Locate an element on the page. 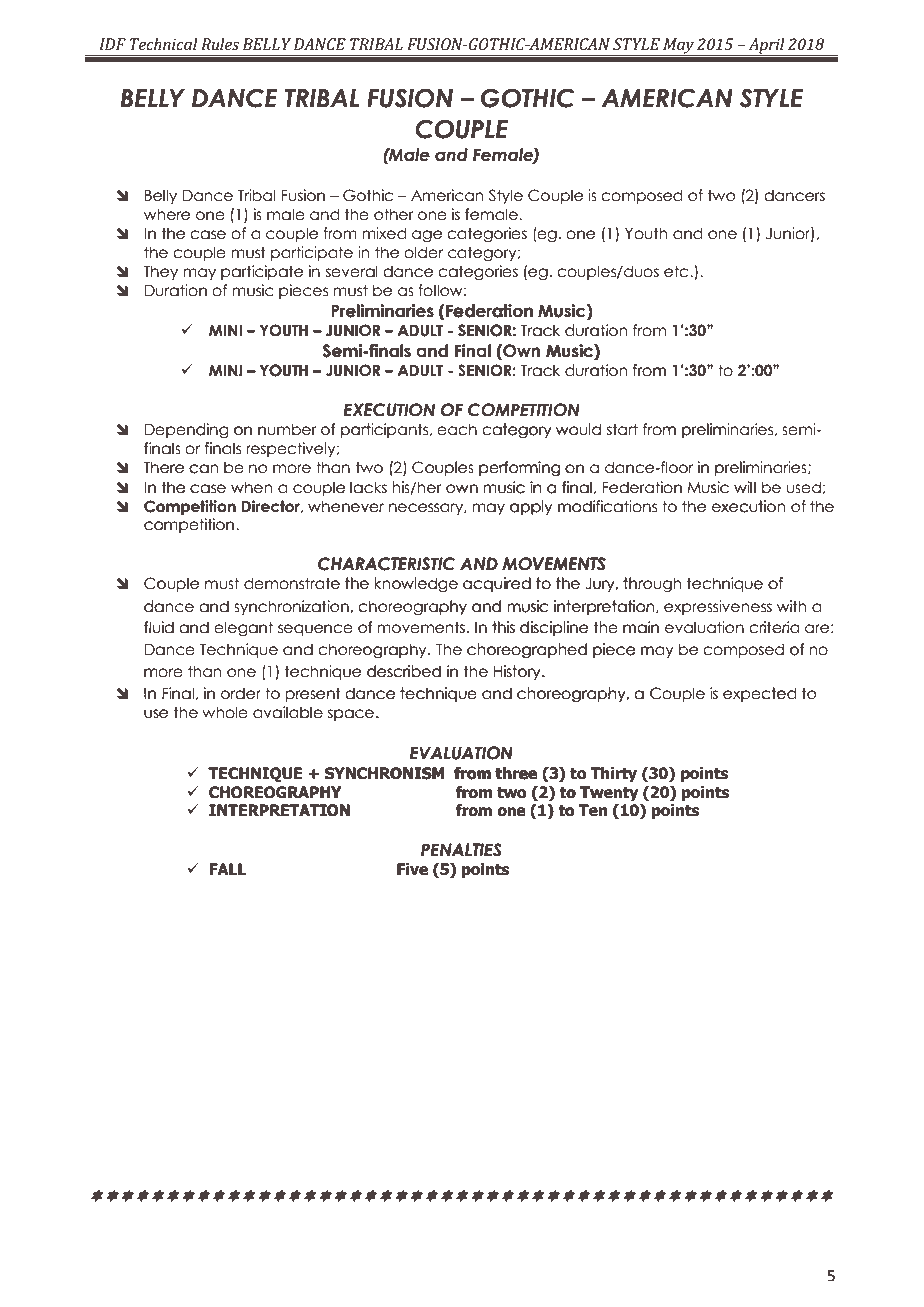 This image has height=1307, width=924. each is located at coordinates (457, 429).
